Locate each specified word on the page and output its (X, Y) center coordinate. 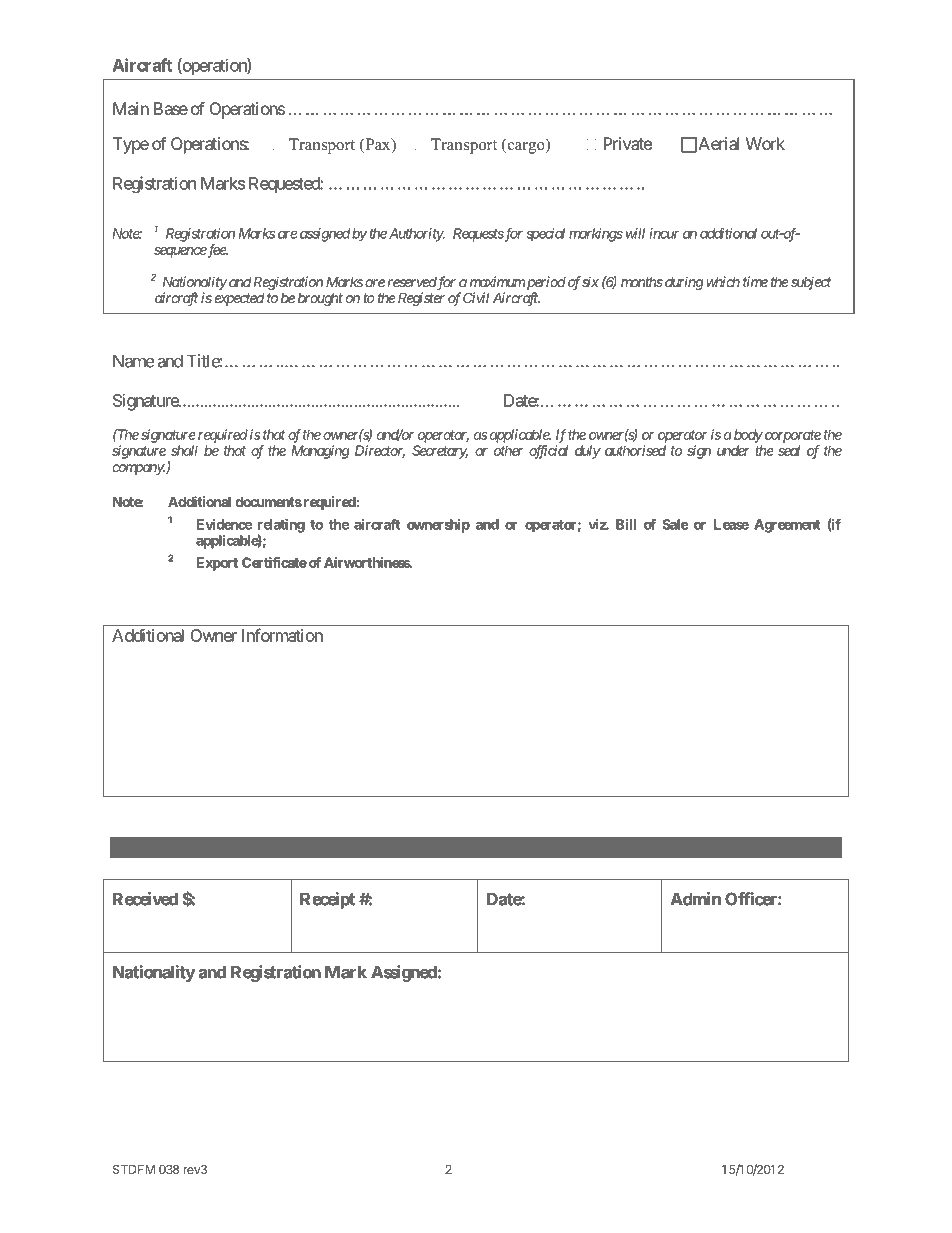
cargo (526, 148)
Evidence (224, 524)
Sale (675, 524)
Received (145, 899)
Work (765, 143)
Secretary (440, 452)
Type (131, 145)
